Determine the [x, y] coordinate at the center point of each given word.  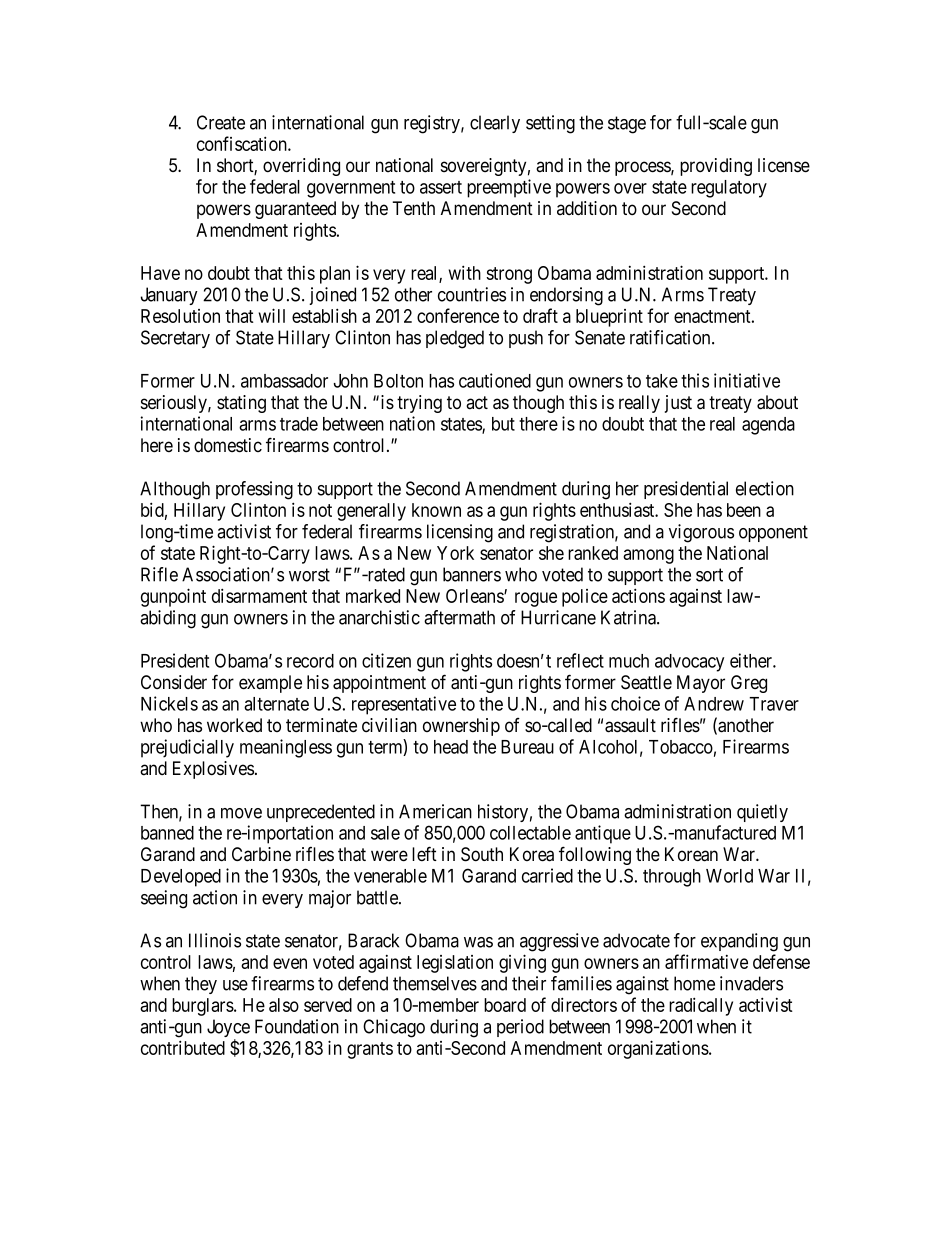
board [505, 1005]
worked [234, 725]
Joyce [228, 1029]
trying [419, 404]
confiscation [243, 143]
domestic [228, 445]
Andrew [714, 704]
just [678, 404]
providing [716, 167]
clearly [495, 124]
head [451, 747]
